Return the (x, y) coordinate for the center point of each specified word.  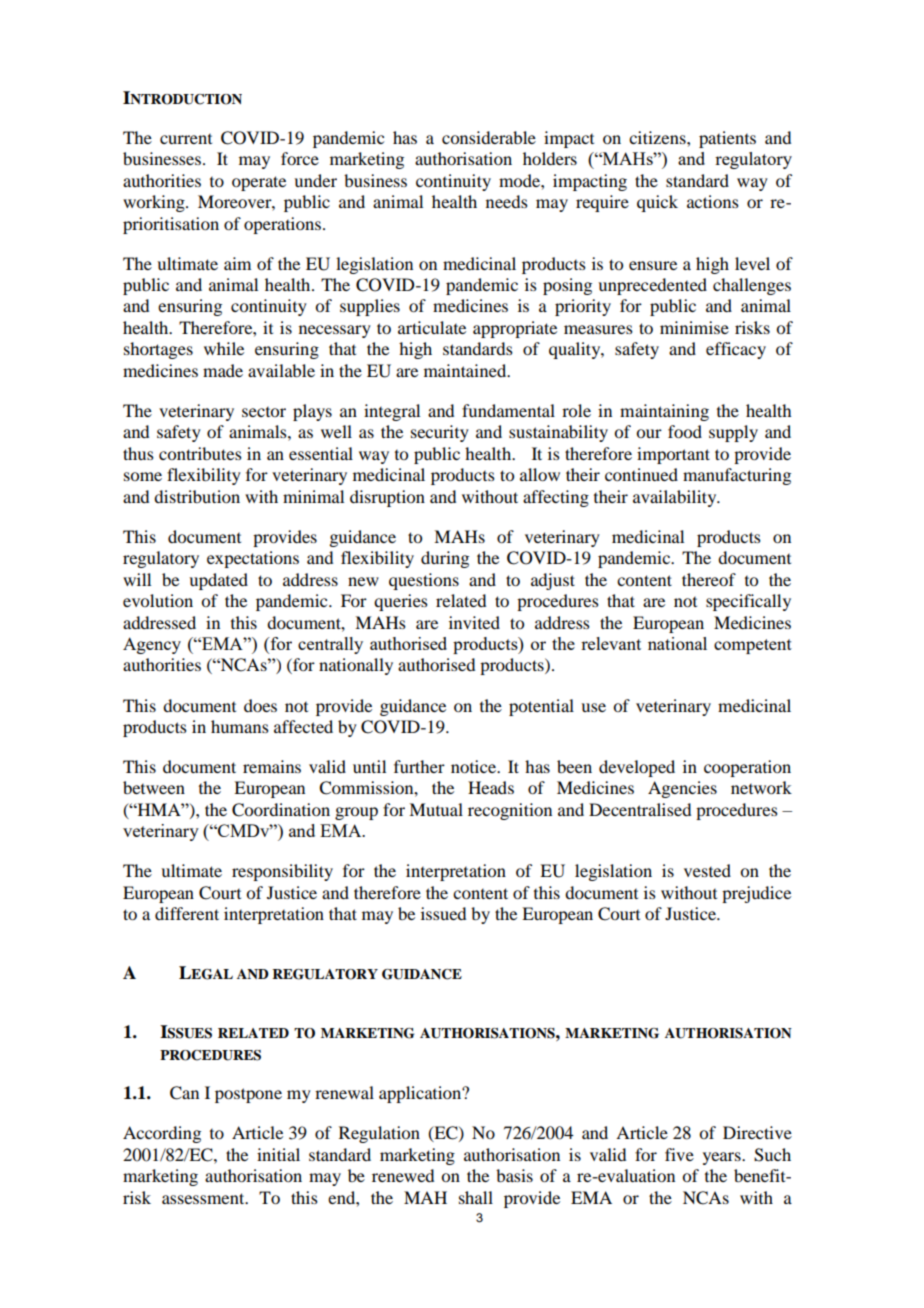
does (260, 705)
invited (474, 622)
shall (476, 1197)
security (440, 433)
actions (713, 201)
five (679, 1154)
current (186, 139)
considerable (489, 137)
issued (443, 913)
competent (753, 646)
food (685, 431)
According (162, 1134)
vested (707, 870)
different (187, 913)
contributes (200, 453)
